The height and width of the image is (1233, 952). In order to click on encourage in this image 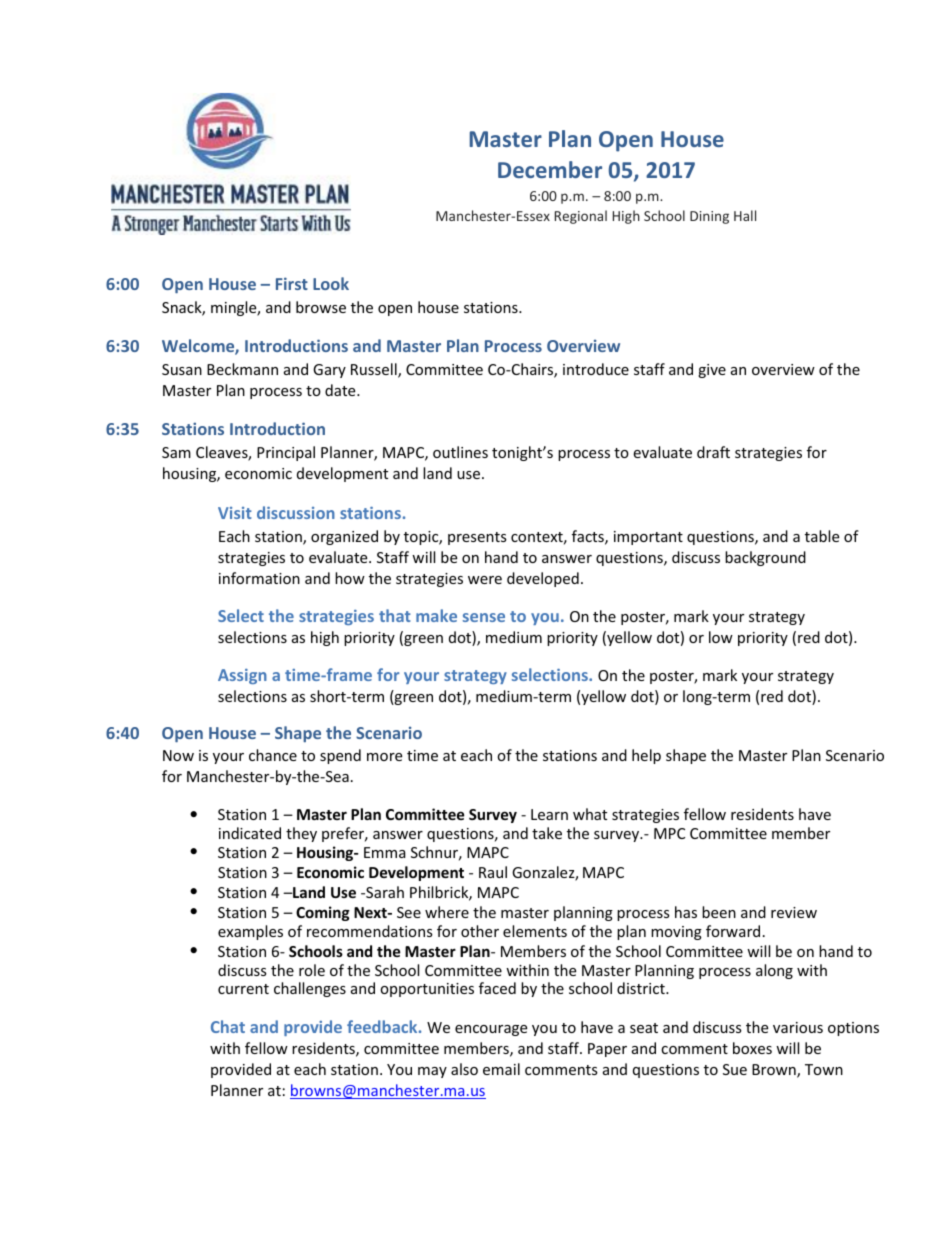, I will do `click(491, 1030)`.
